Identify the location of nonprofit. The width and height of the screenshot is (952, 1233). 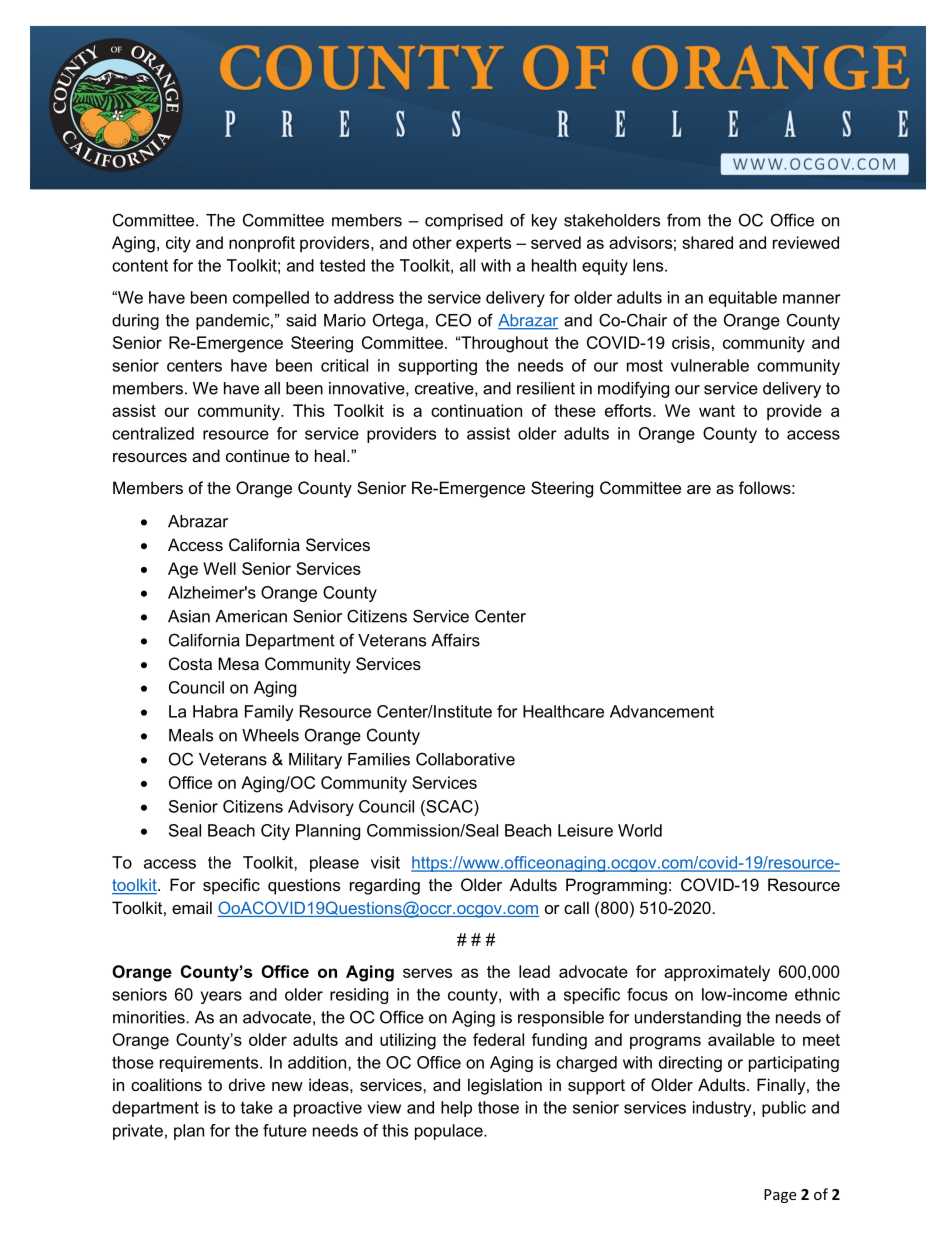
(262, 244).
